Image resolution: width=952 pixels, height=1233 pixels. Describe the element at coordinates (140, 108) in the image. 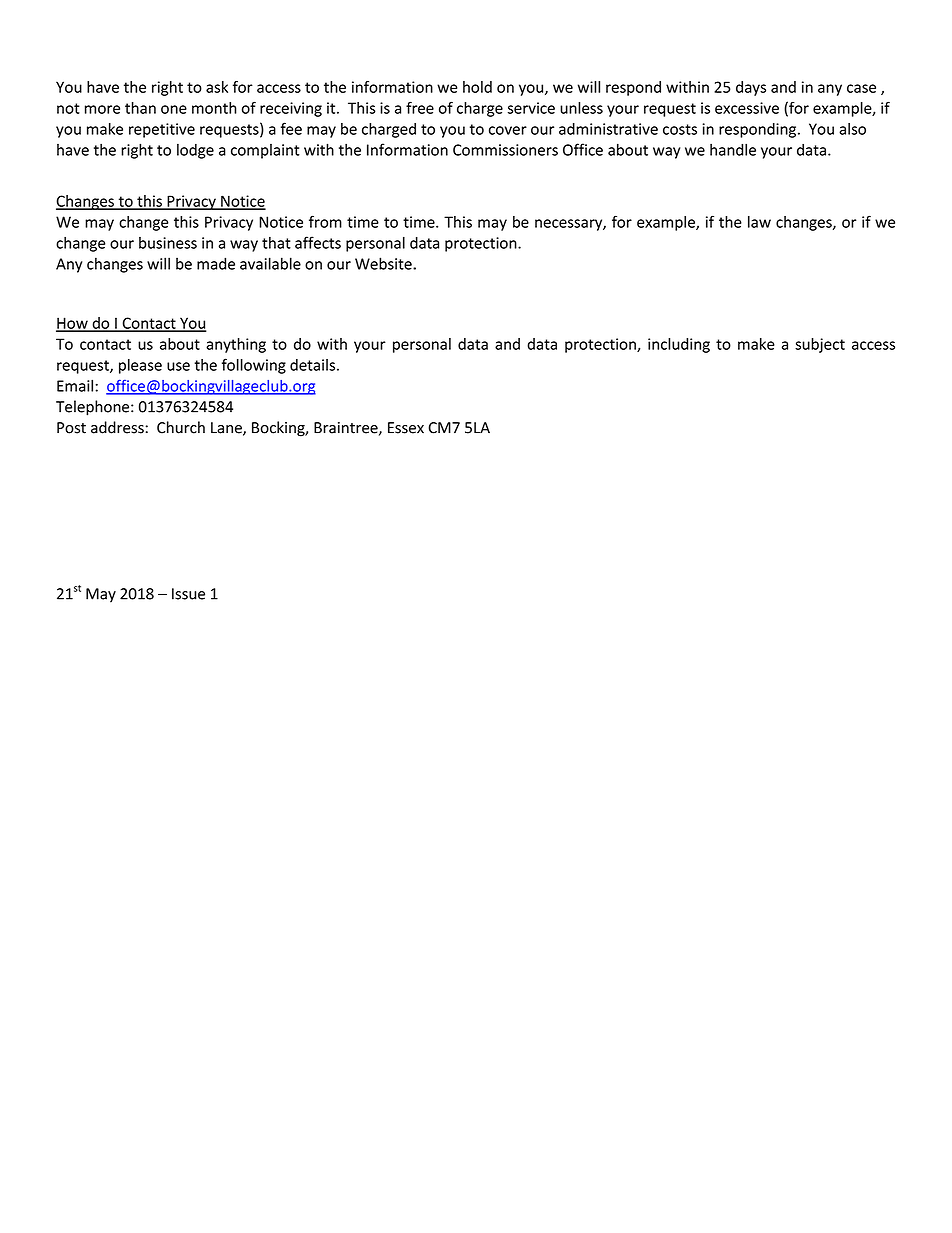

I see `than` at that location.
